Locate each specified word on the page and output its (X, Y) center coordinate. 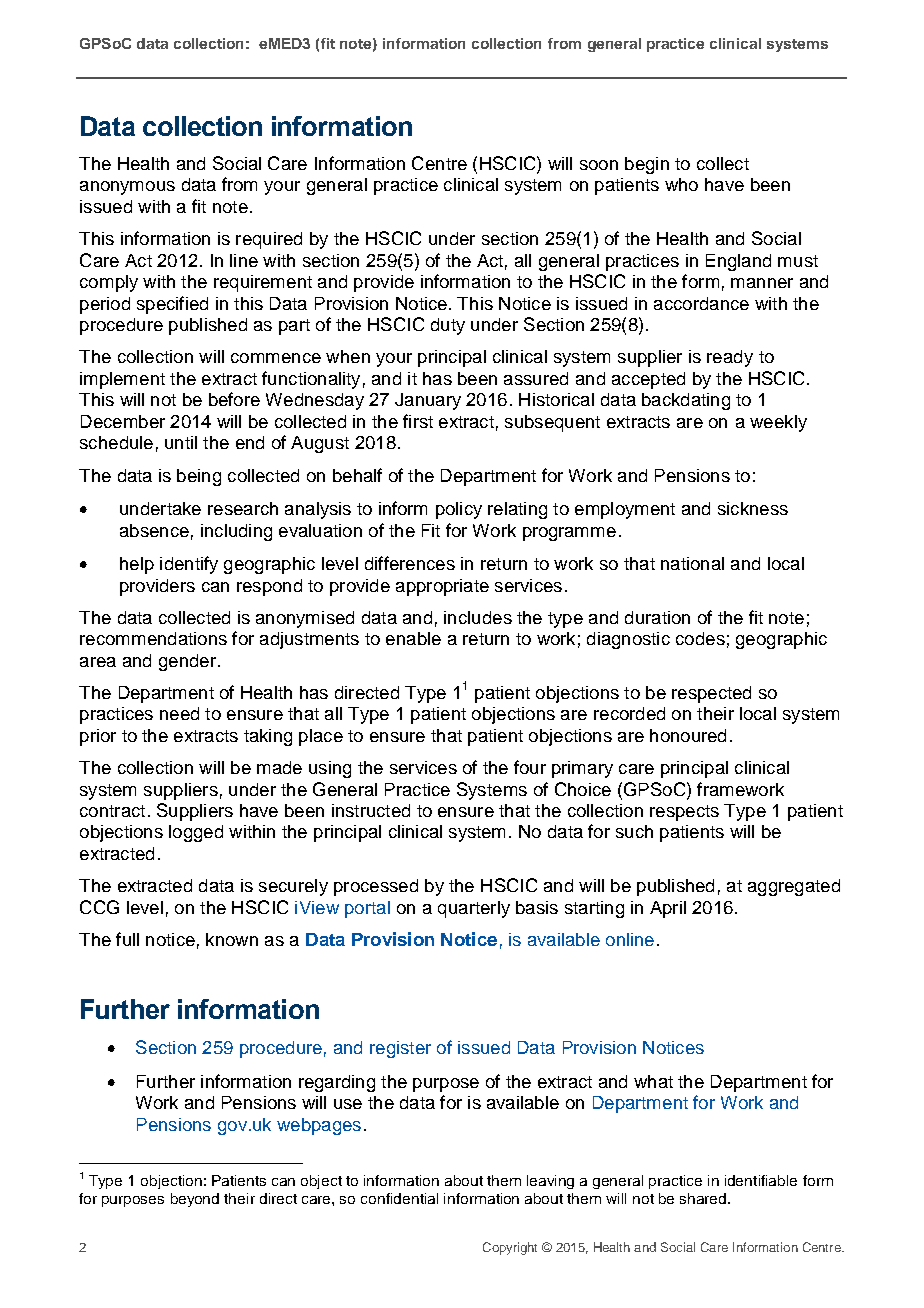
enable (413, 638)
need (179, 713)
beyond (195, 1200)
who (681, 184)
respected (711, 694)
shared (704, 1198)
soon (599, 165)
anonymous (127, 188)
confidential (399, 1198)
